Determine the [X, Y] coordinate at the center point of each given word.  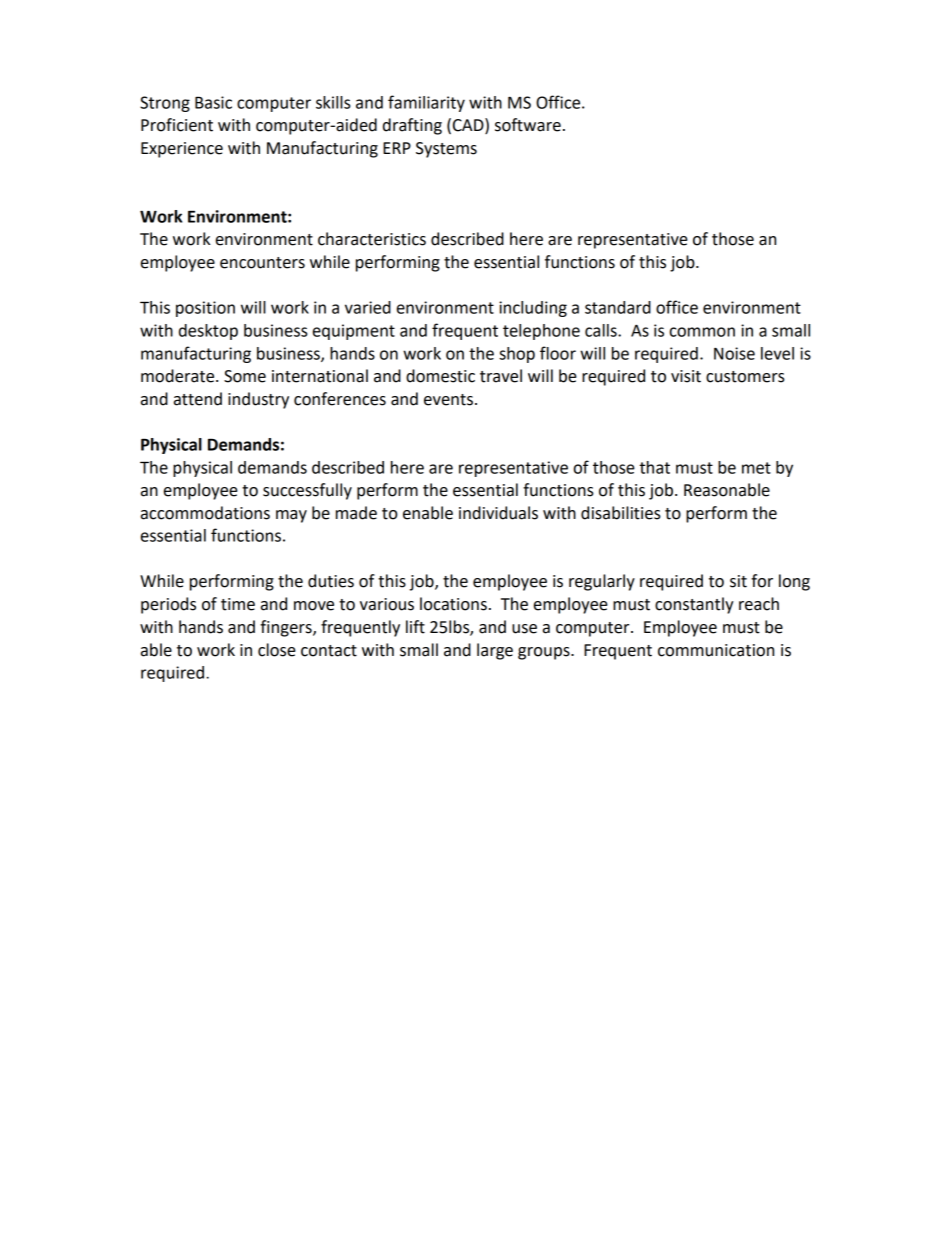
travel [501, 376]
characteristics [372, 239]
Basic [213, 102]
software [528, 125]
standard [618, 307]
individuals [498, 513]
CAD [469, 126]
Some [245, 376]
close [277, 650]
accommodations [205, 513]
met [756, 468]
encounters [262, 263]
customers [745, 377]
